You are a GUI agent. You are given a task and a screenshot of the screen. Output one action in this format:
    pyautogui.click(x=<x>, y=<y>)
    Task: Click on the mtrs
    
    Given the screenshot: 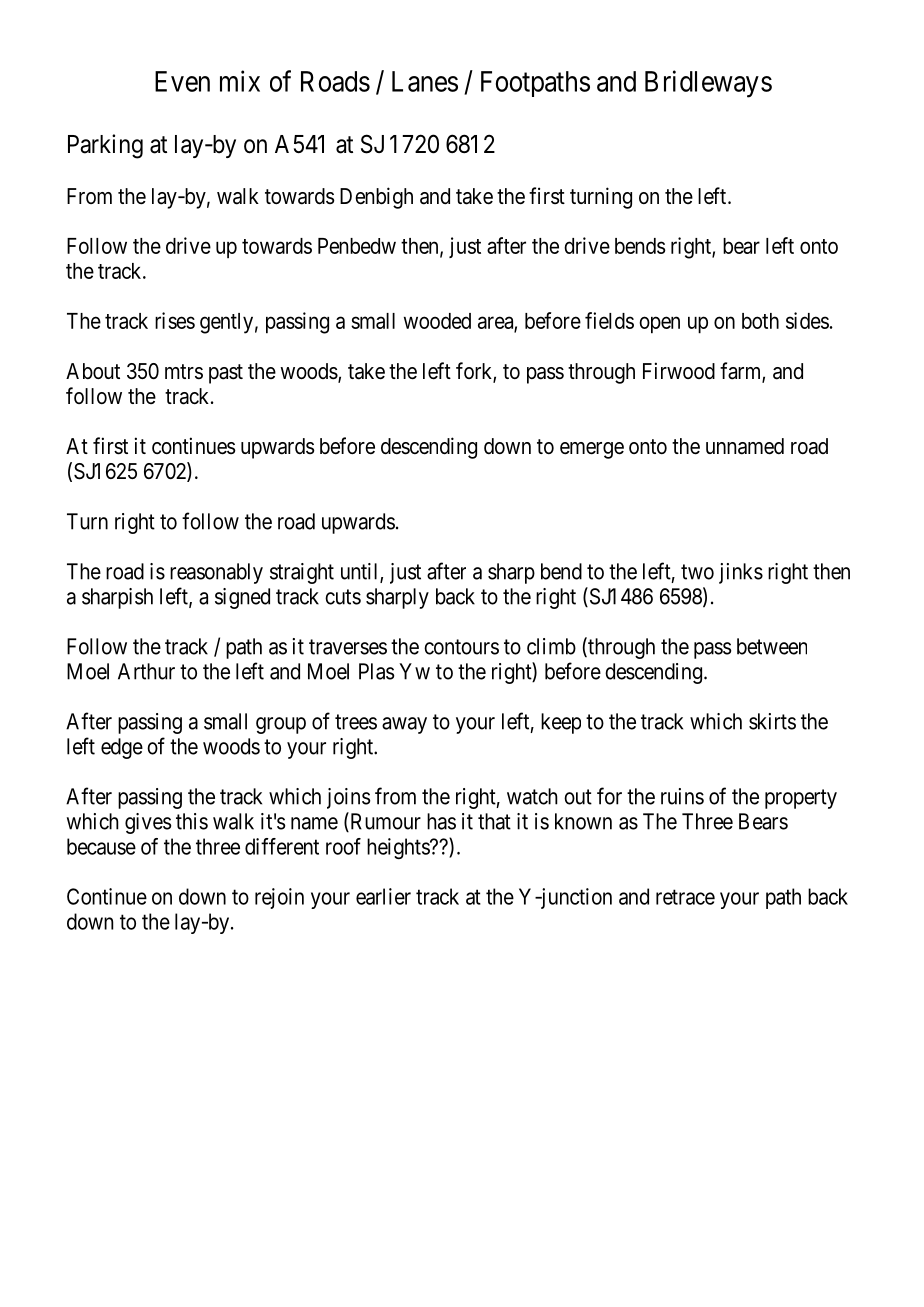 What is the action you would take?
    pyautogui.click(x=184, y=372)
